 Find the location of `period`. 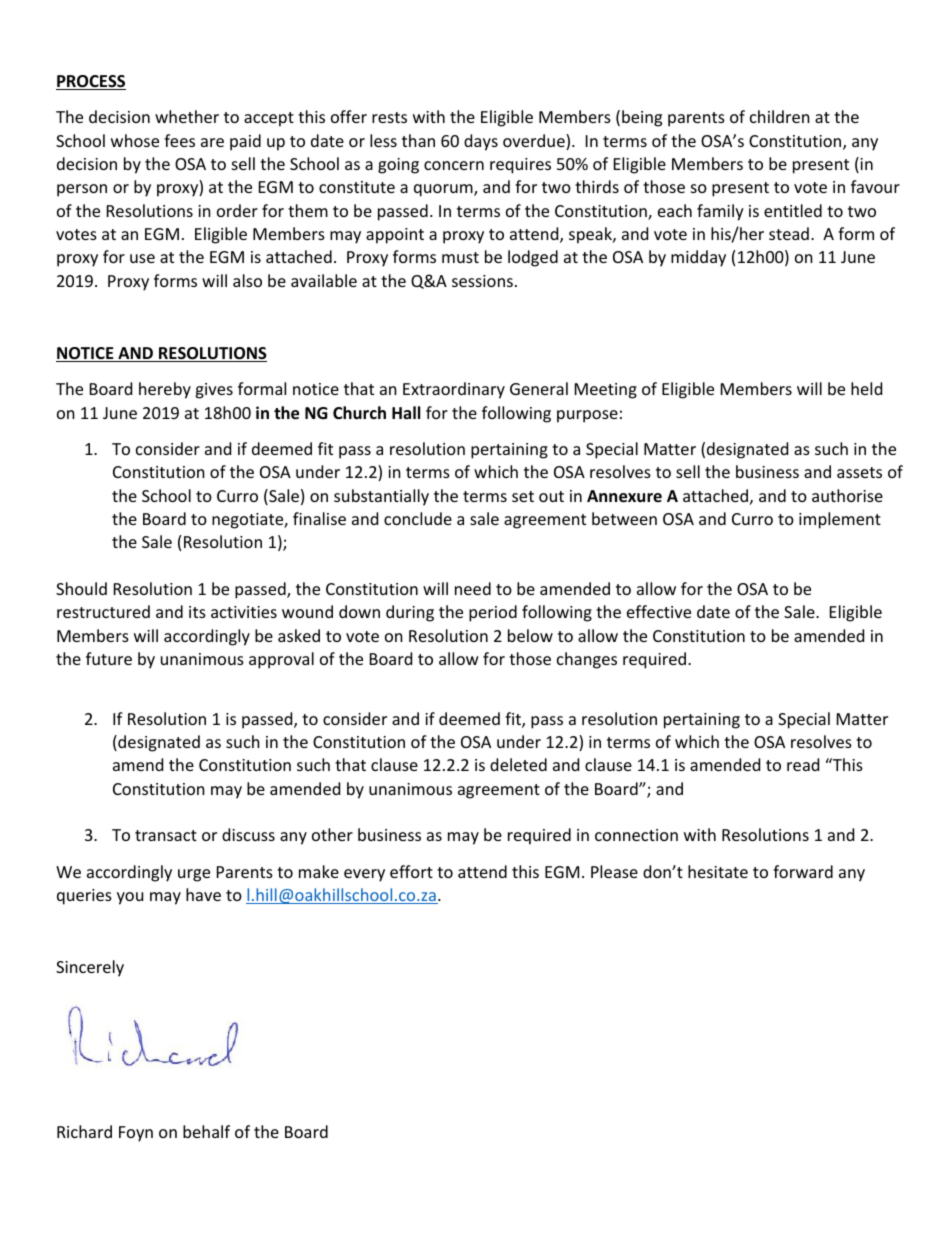

period is located at coordinates (493, 613).
